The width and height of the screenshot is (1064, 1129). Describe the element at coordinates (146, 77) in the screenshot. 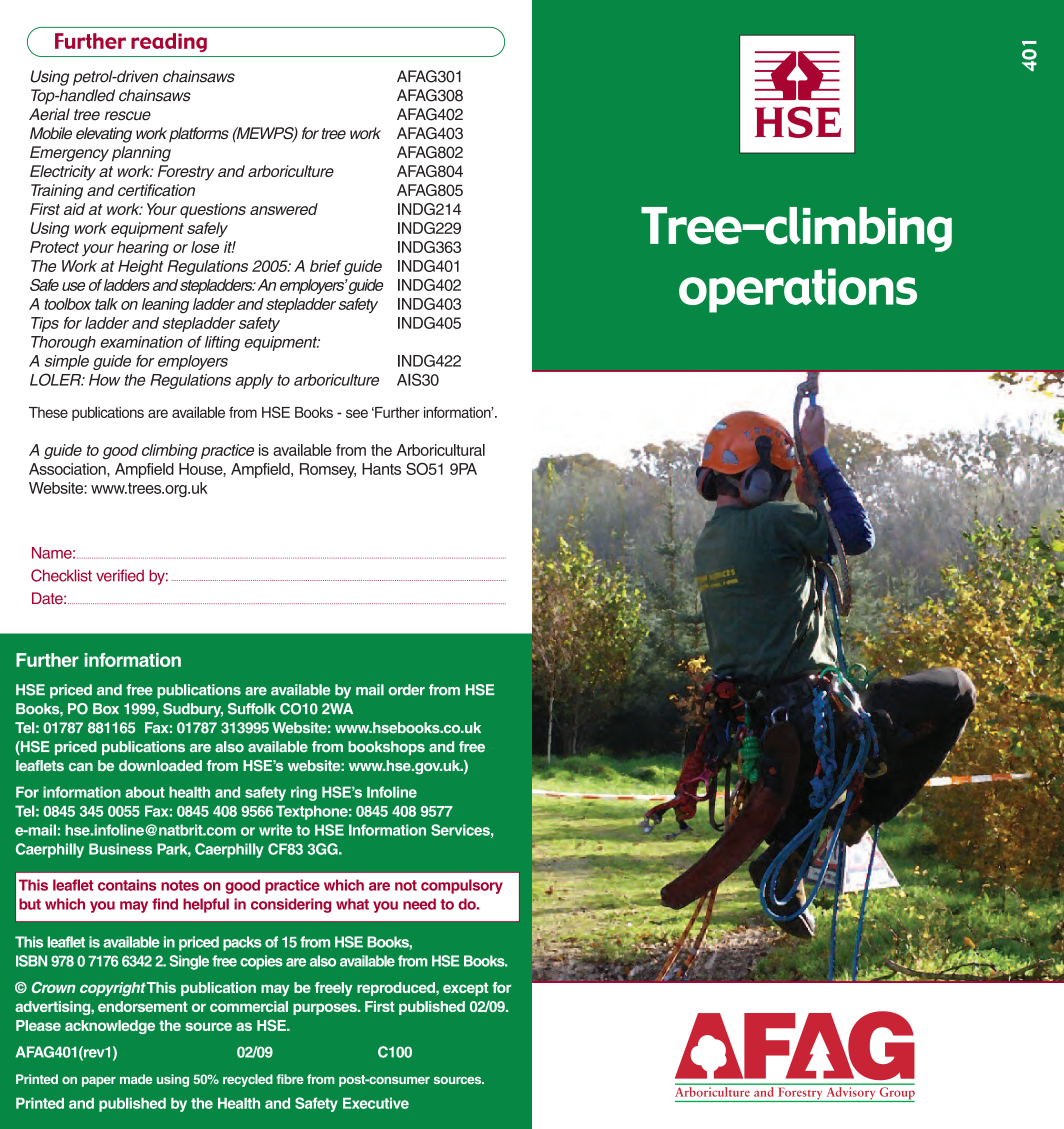

I see `ven` at that location.
